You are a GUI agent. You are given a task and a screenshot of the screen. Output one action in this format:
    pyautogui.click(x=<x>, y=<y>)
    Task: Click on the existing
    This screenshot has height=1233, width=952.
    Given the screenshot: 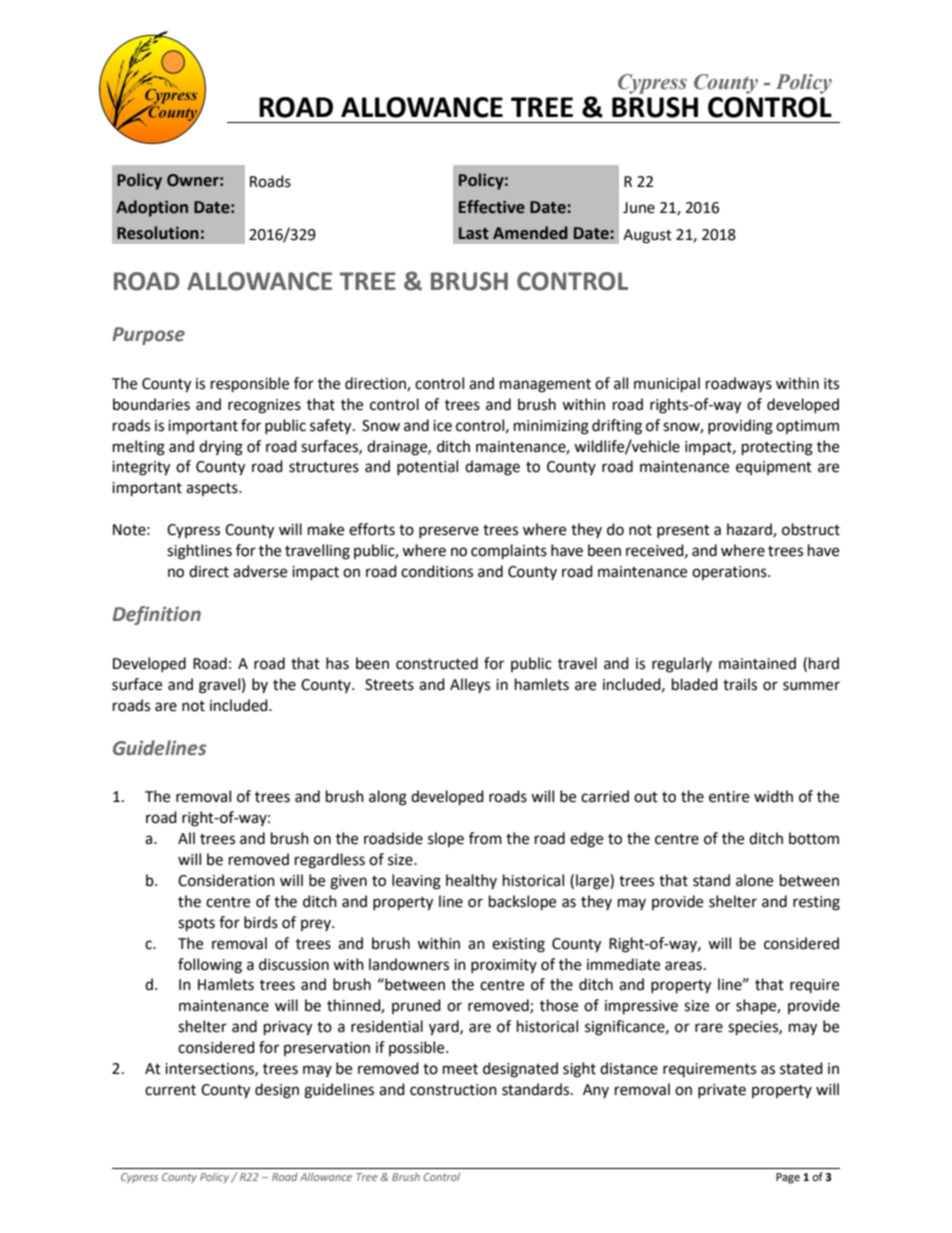 What is the action you would take?
    pyautogui.click(x=518, y=945)
